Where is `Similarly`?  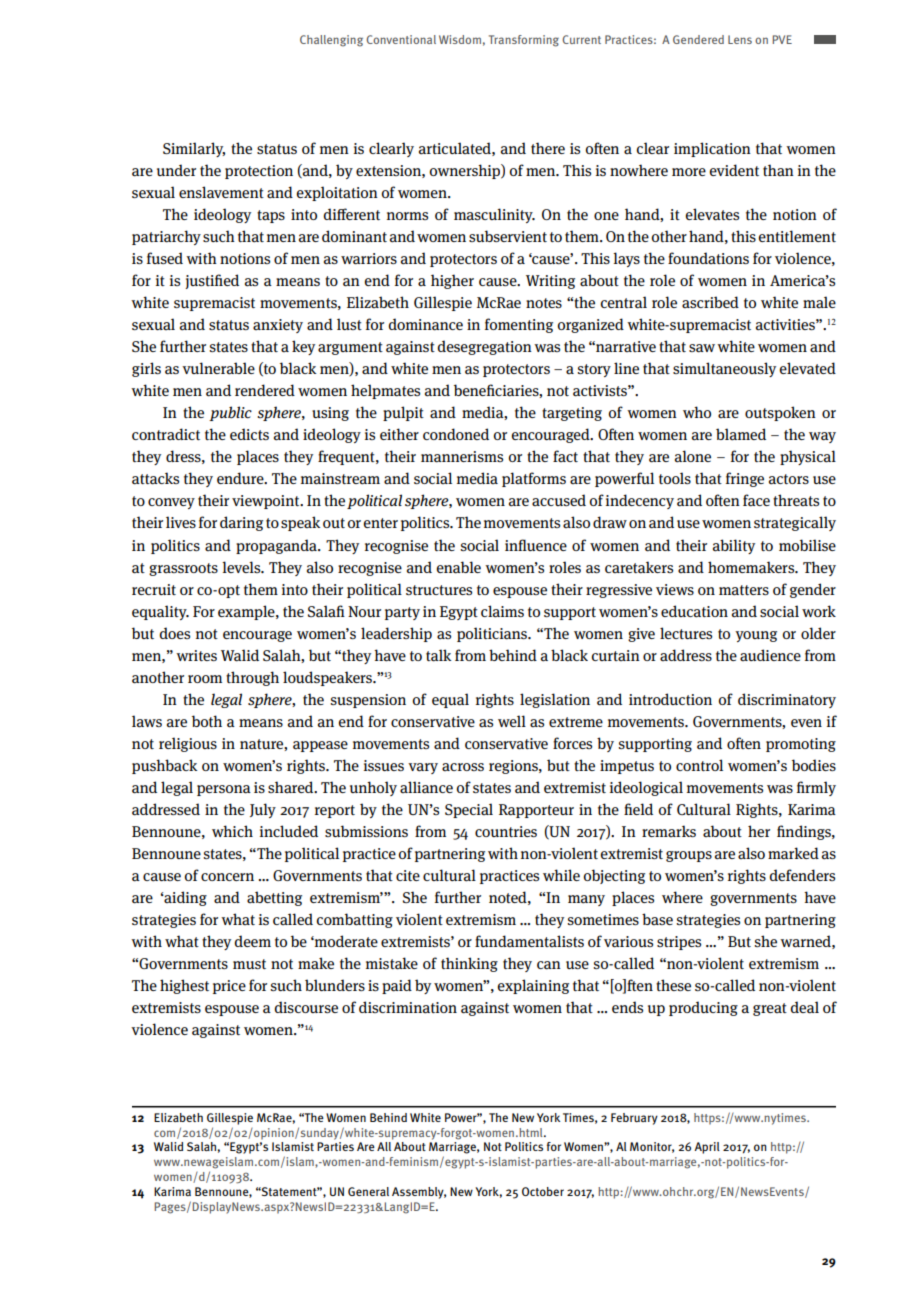
Similarly is located at coordinates (194, 149).
